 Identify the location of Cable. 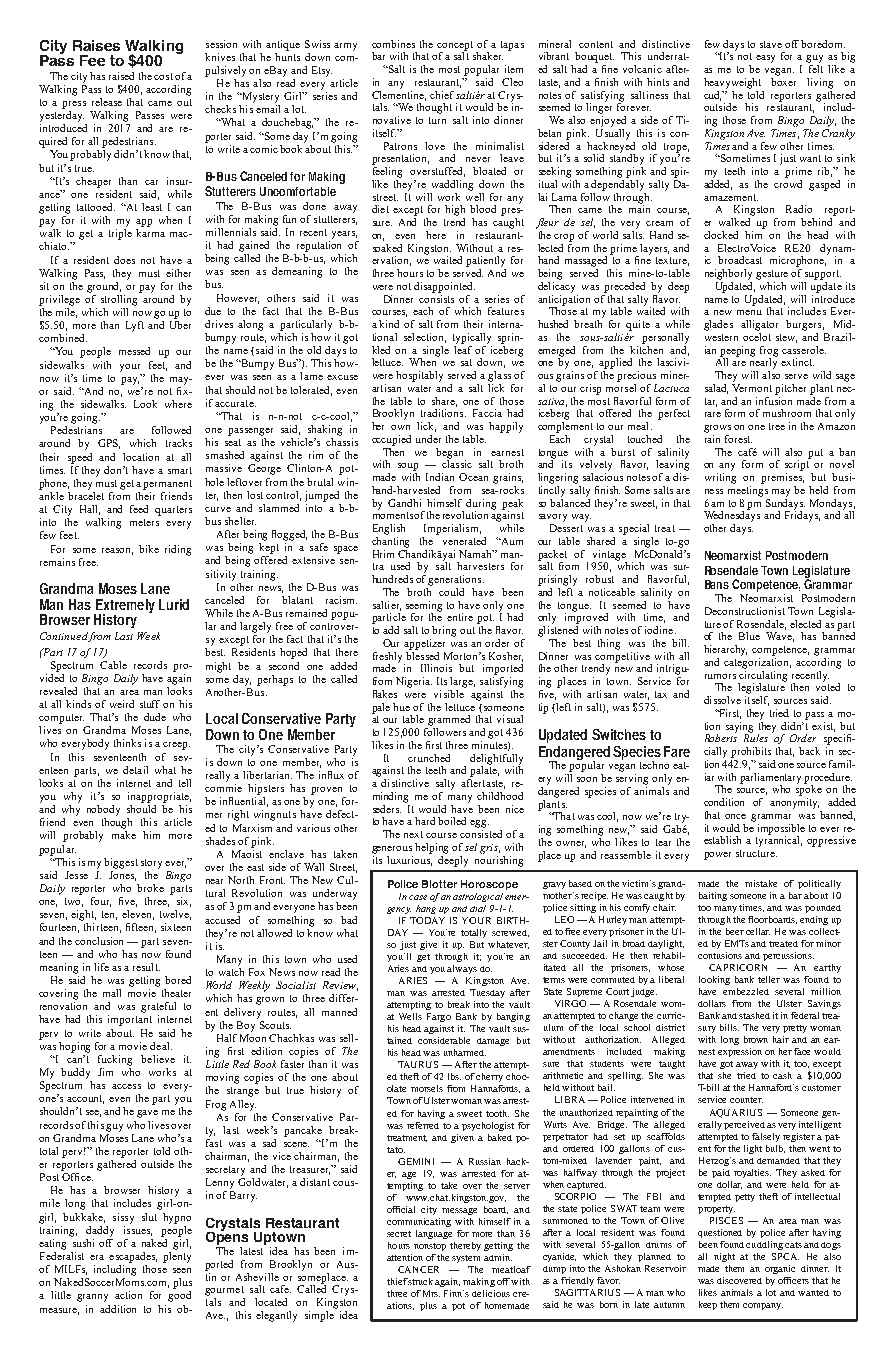
(113, 665).
